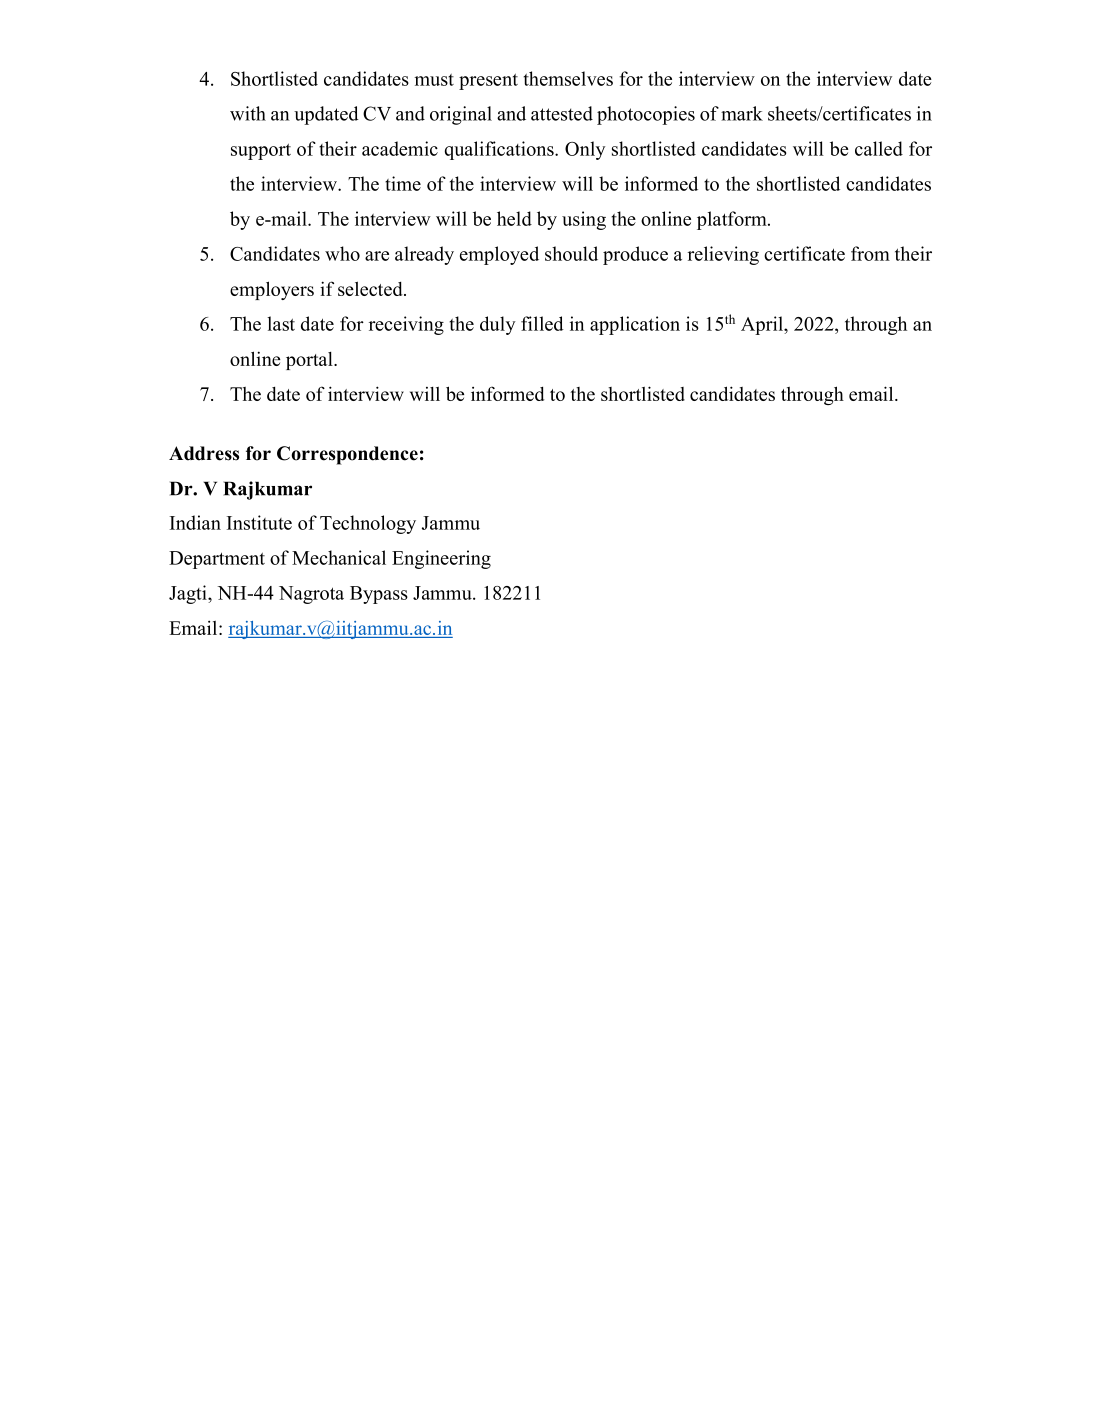 This screenshot has height=1426, width=1102. I want to click on Department, so click(217, 560).
